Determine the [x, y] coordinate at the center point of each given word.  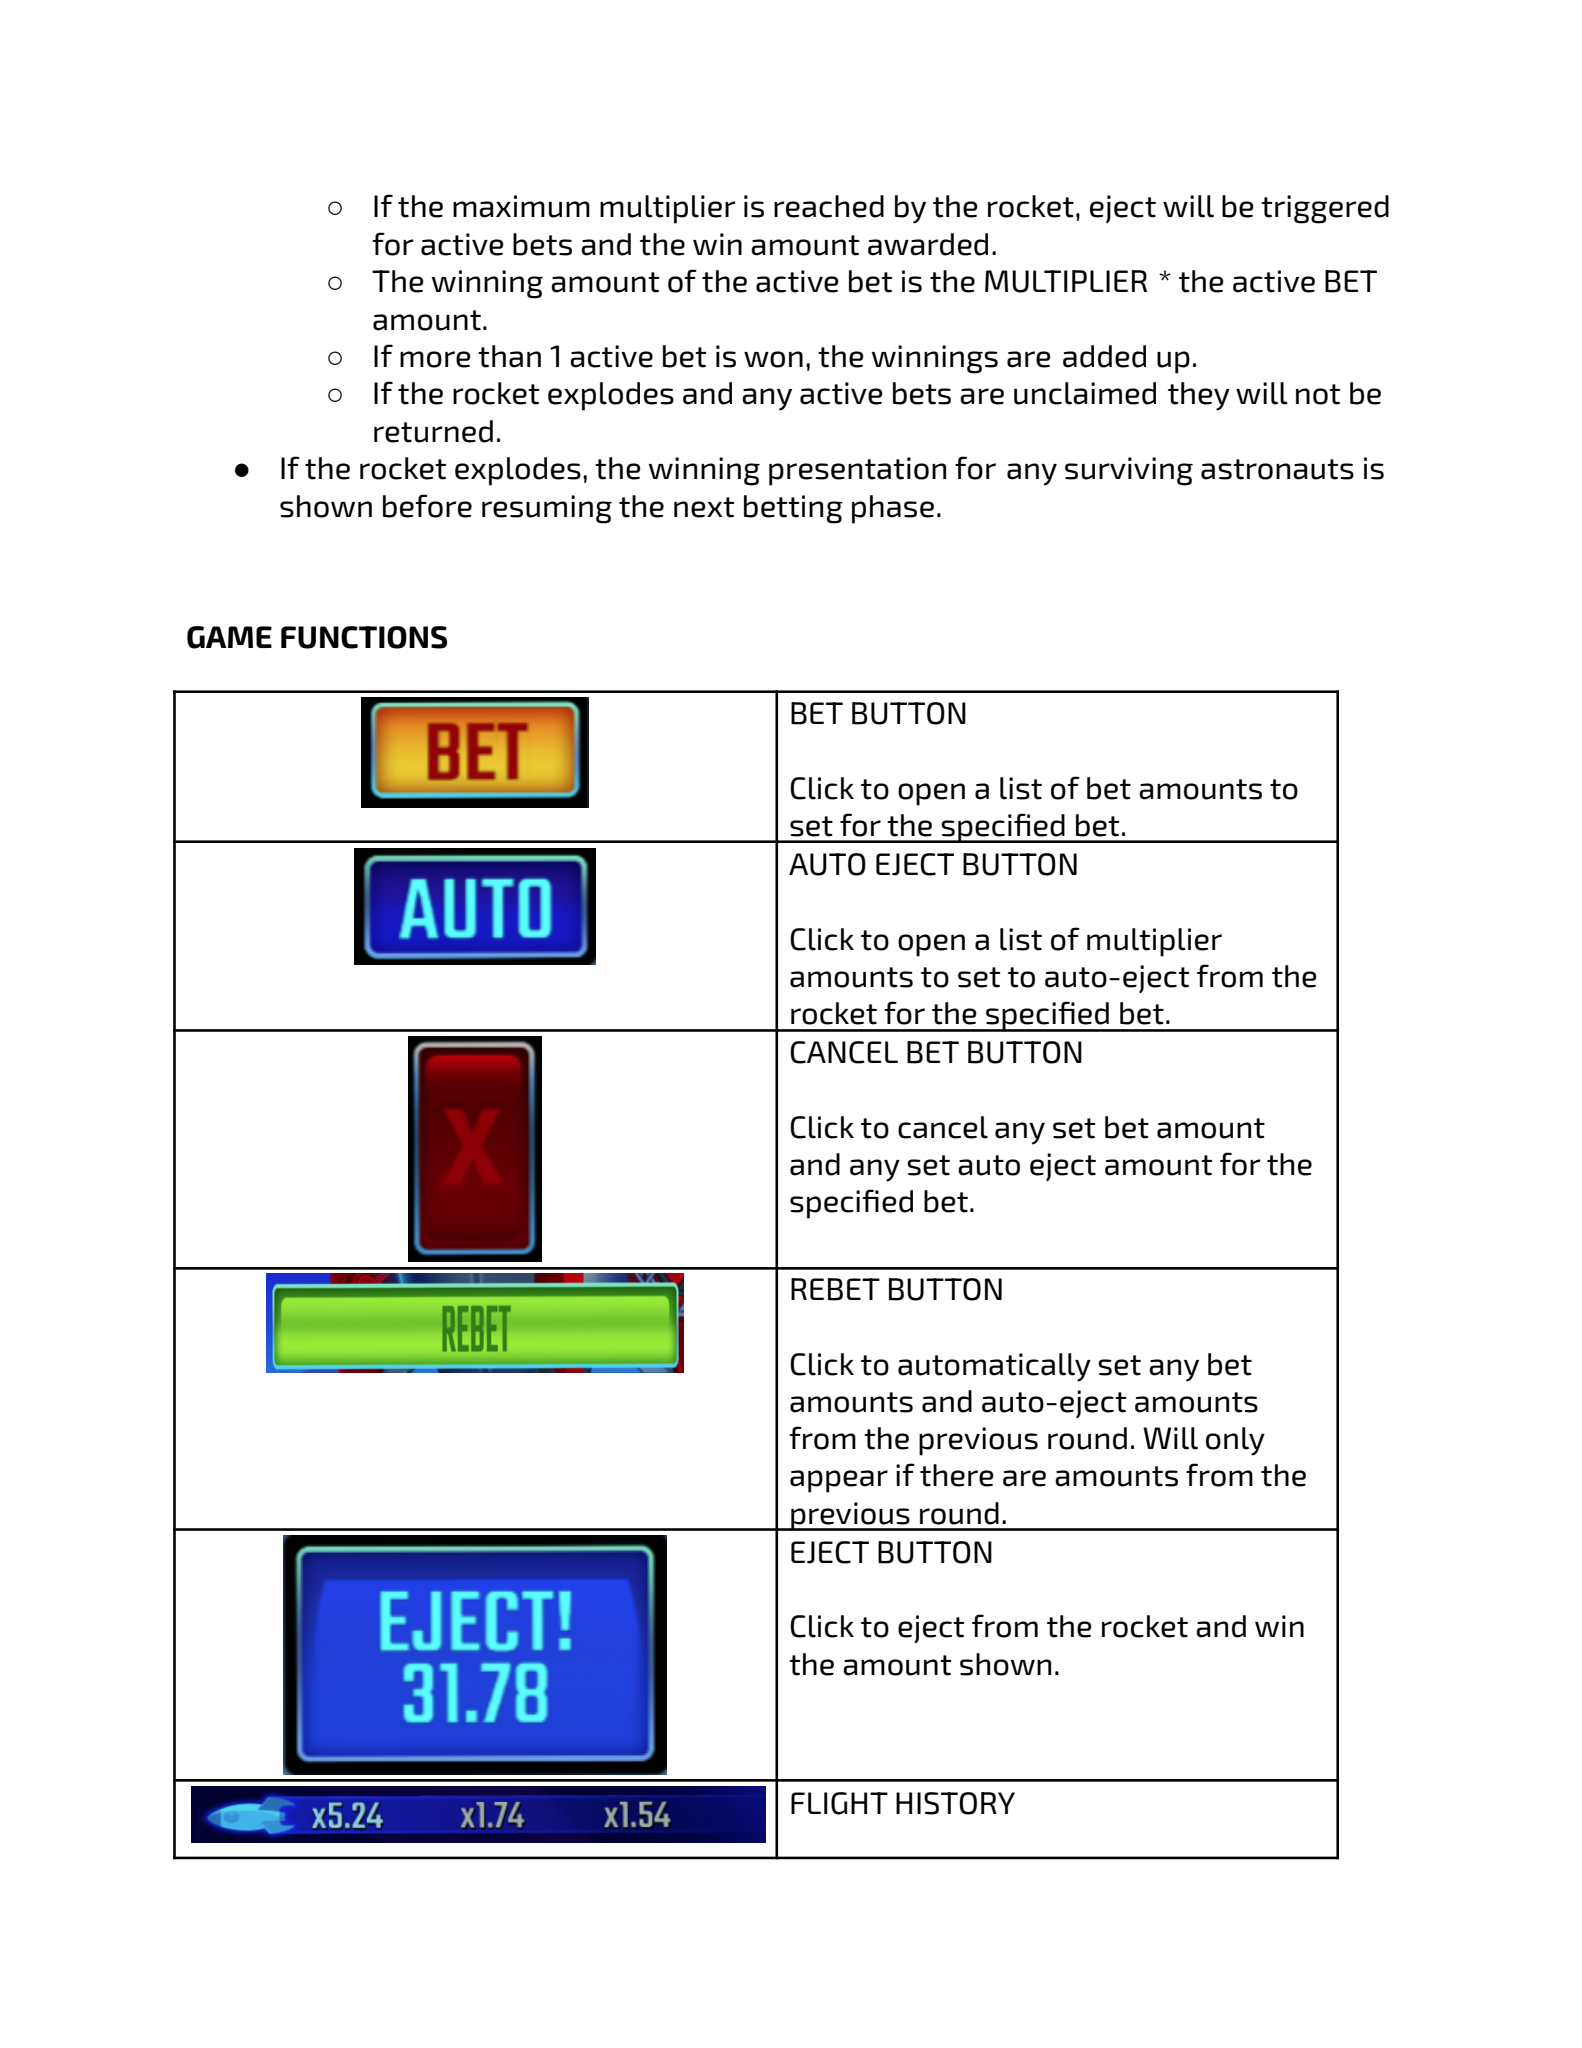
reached [829, 206]
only [1235, 1441]
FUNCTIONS [364, 637]
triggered [1325, 209]
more [435, 359]
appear [839, 1481]
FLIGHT [839, 1803]
